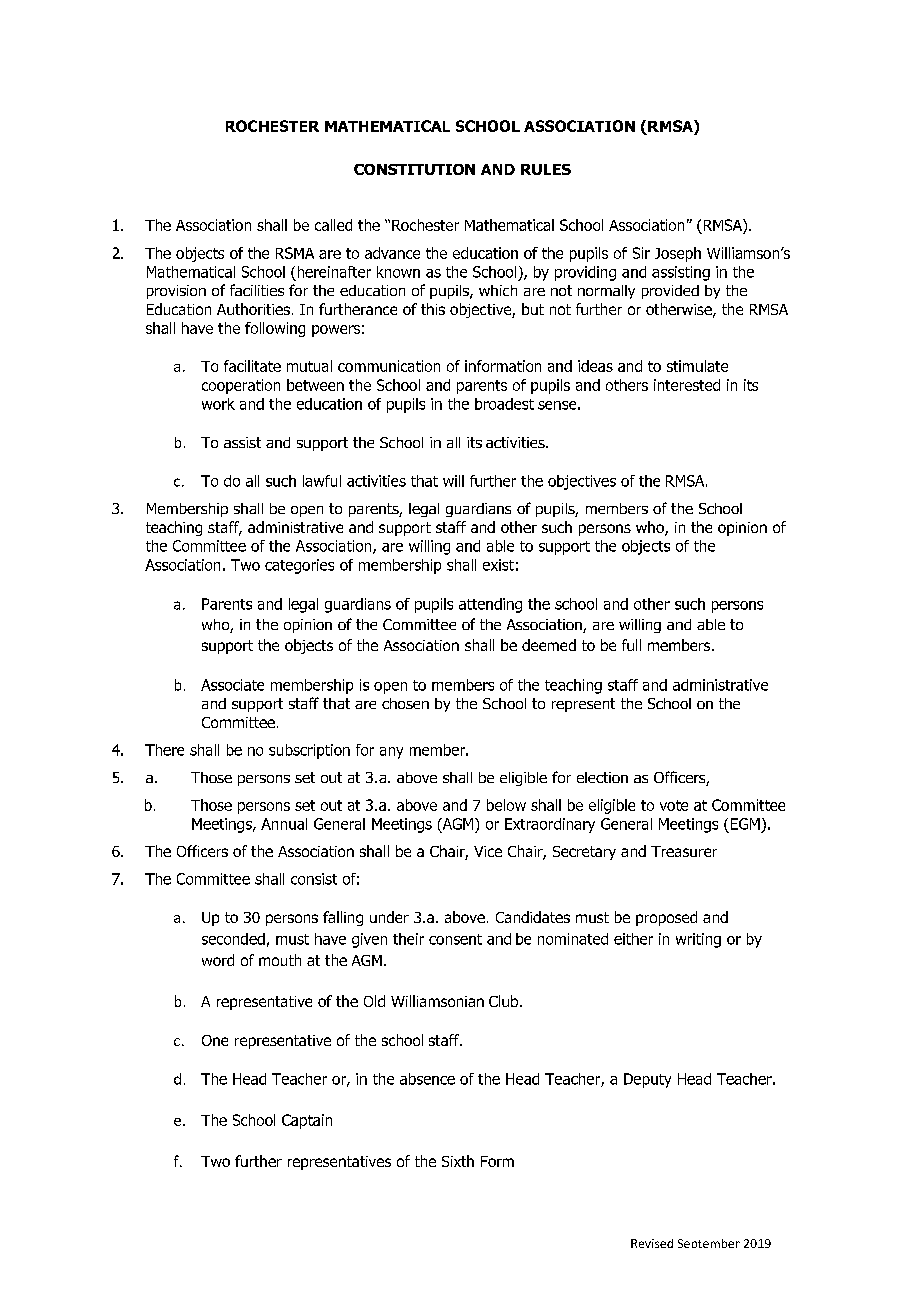 Image resolution: width=924 pixels, height=1307 pixels. What do you see at coordinates (641, 253) in the page?
I see `Sir` at bounding box center [641, 253].
